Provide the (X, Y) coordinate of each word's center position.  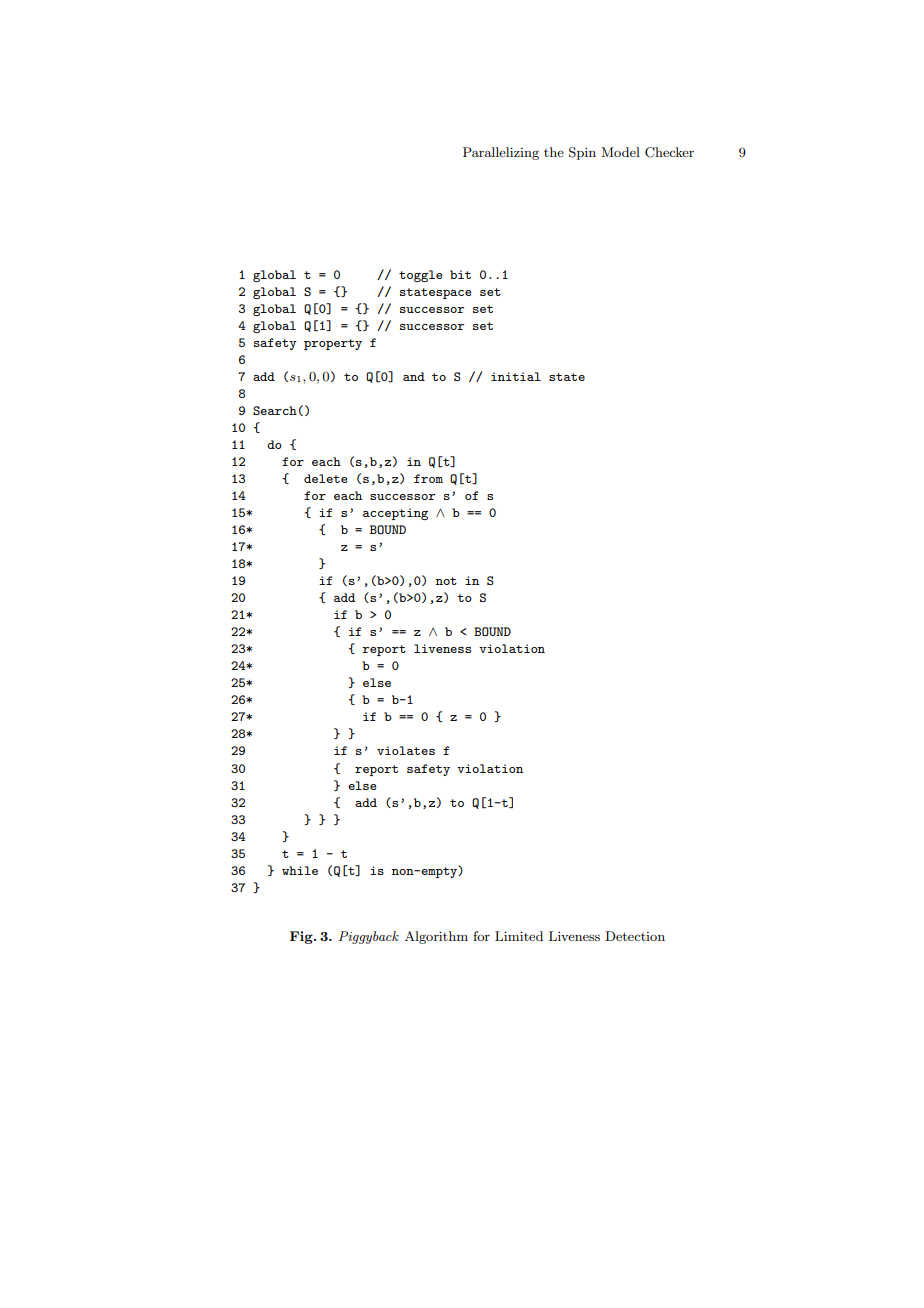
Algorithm (436, 937)
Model (620, 152)
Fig (302, 937)
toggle (421, 276)
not (446, 581)
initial (516, 376)
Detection (635, 936)
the (554, 152)
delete (326, 478)
